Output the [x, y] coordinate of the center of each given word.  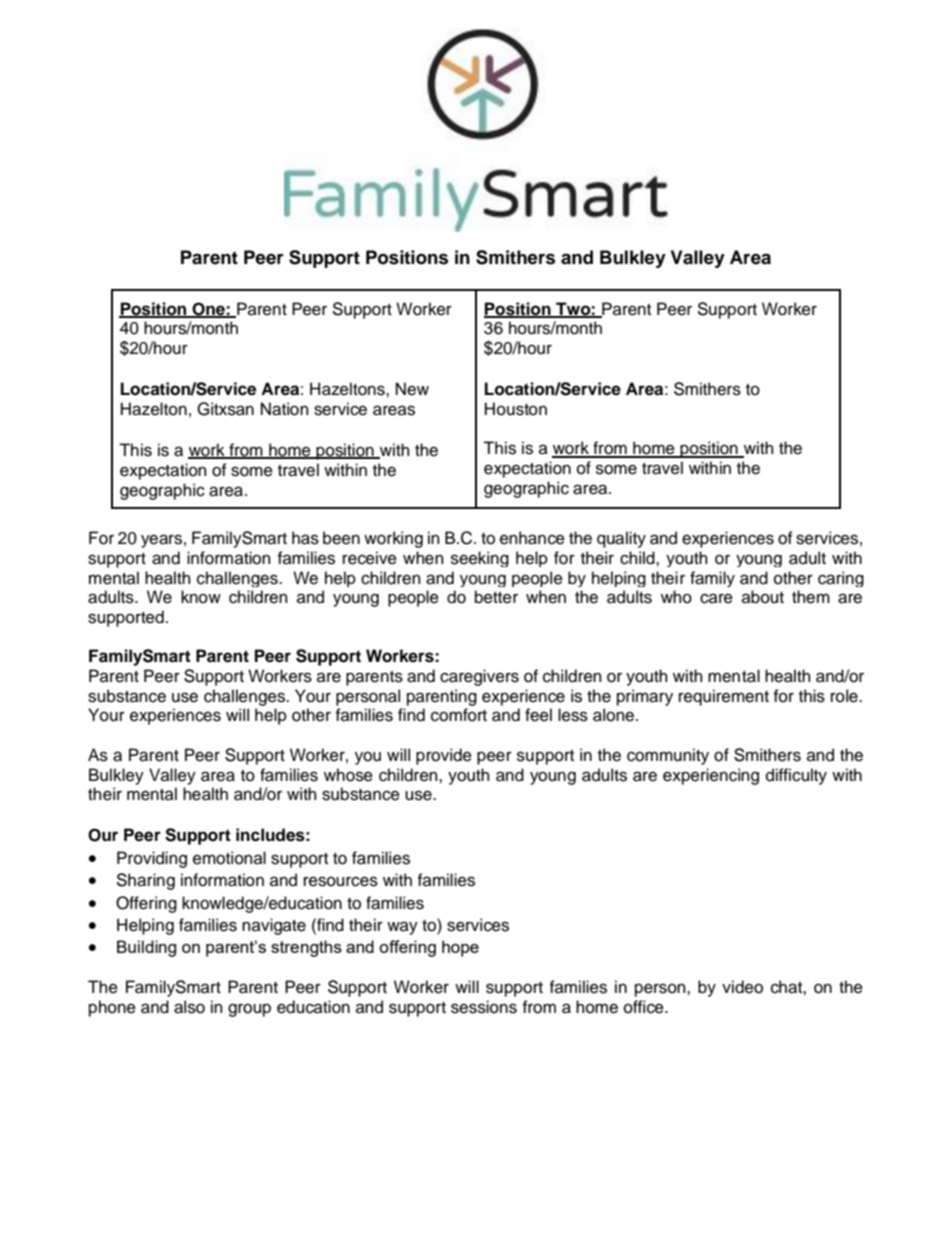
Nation [285, 409]
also [189, 1007]
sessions [484, 1007]
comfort [459, 715]
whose [348, 775]
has [305, 538]
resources [341, 881]
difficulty [796, 776]
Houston [516, 409]
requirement [724, 697]
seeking [480, 559]
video [742, 987]
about [763, 597]
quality [621, 539]
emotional [229, 858]
